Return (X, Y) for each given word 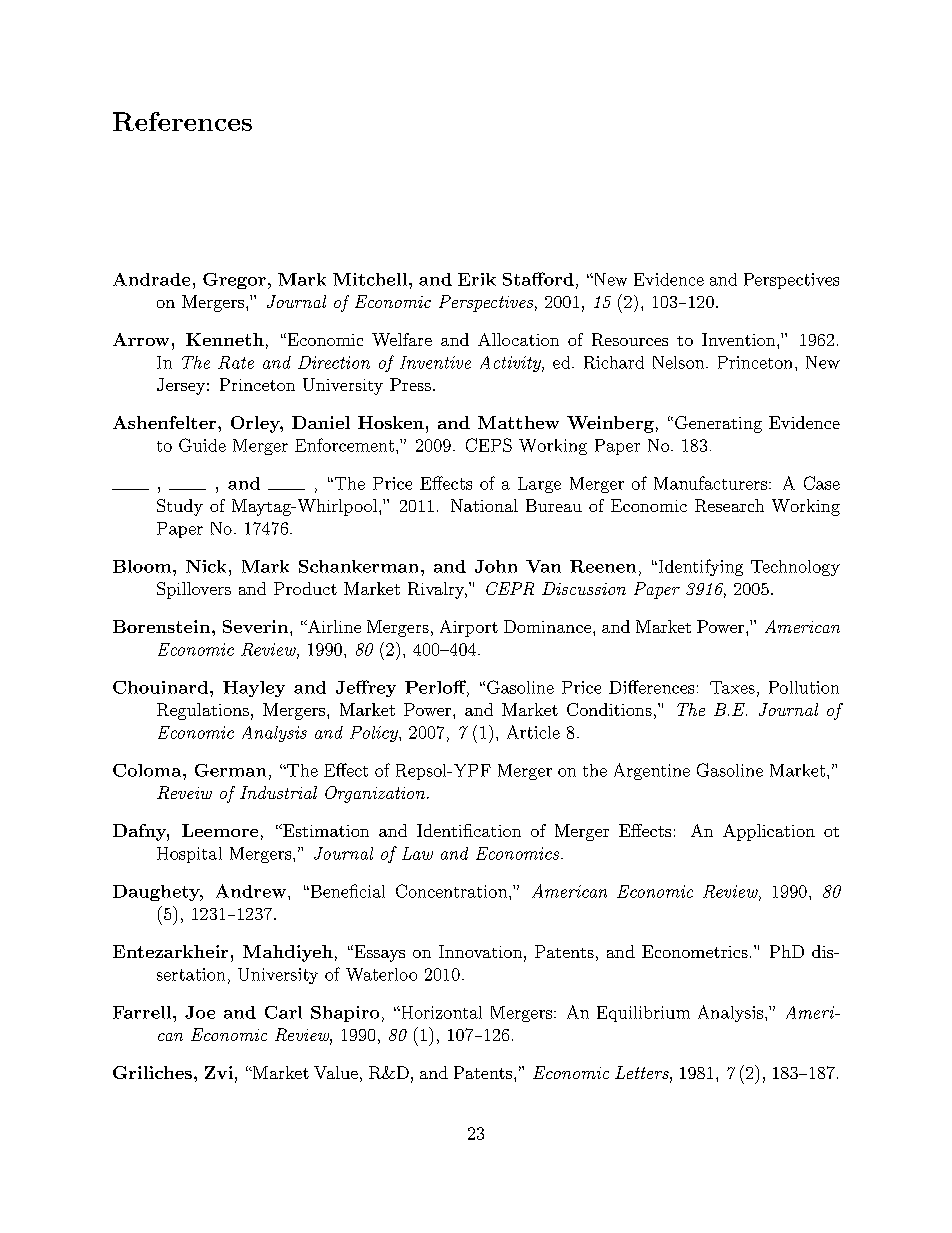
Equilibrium (643, 1014)
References (182, 121)
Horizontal (440, 1012)
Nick (206, 566)
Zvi (219, 1072)
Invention (738, 339)
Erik (477, 279)
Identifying (699, 567)
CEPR (510, 588)
